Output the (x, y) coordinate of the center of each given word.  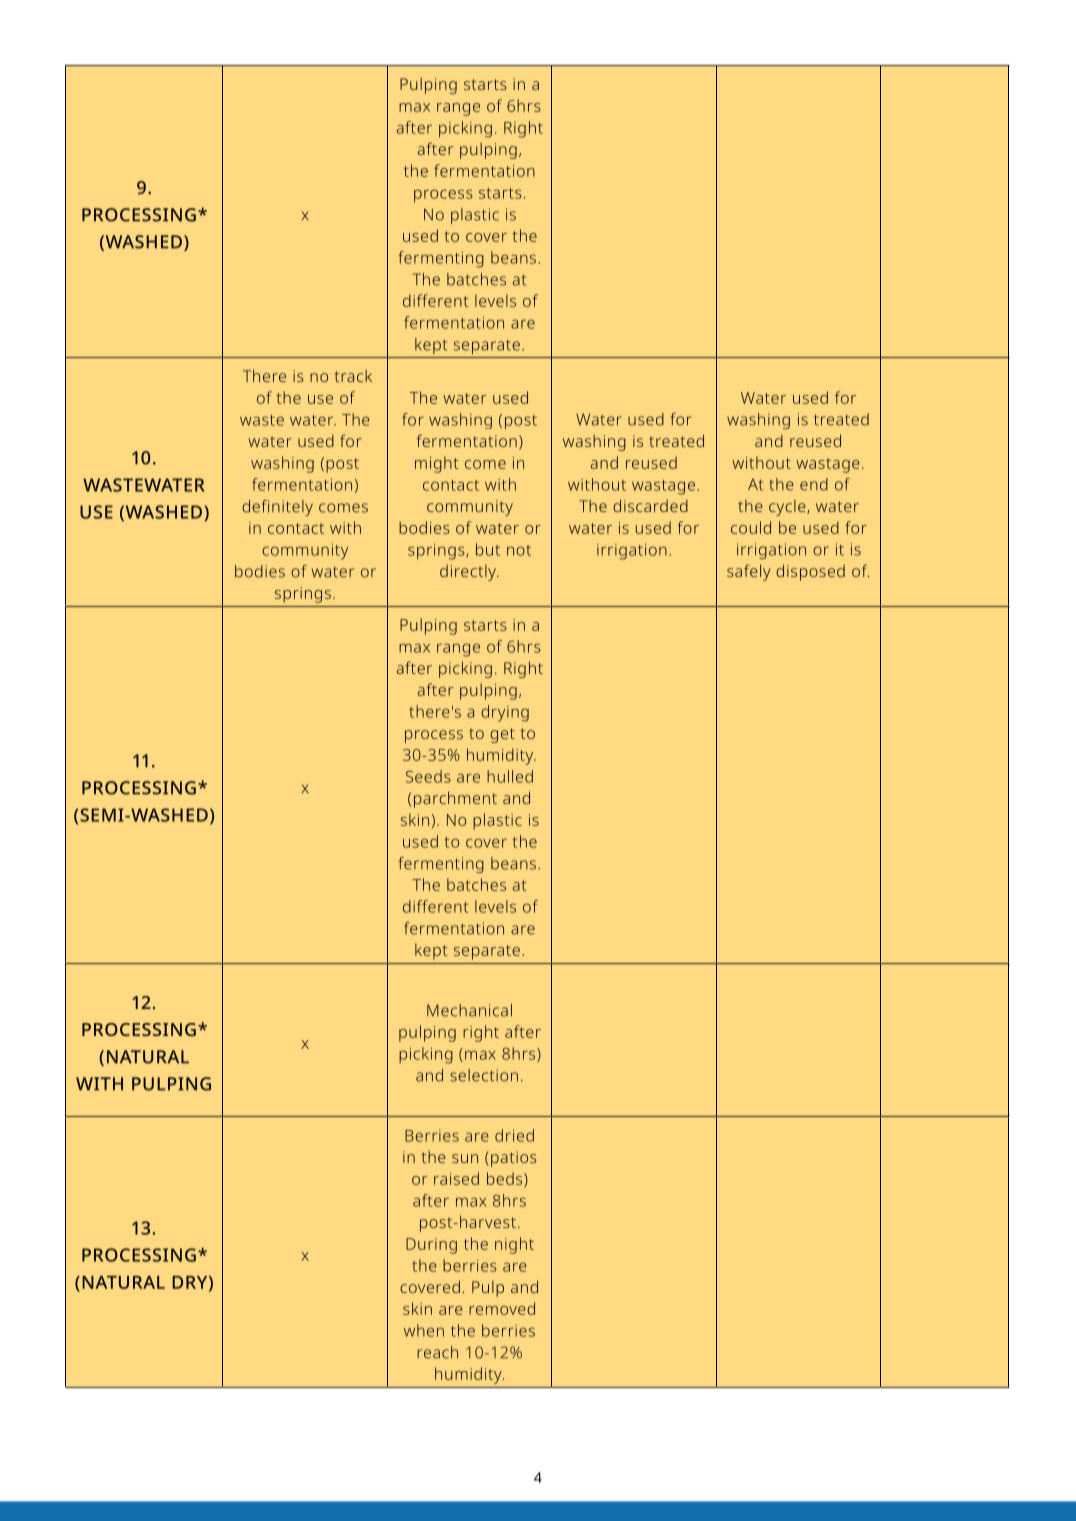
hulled (510, 776)
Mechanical (469, 1010)
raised (456, 1178)
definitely (277, 508)
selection (484, 1075)
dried (514, 1135)
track (353, 376)
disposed (810, 572)
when (424, 1330)
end (814, 484)
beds (506, 1179)
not (519, 550)
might (437, 464)
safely (749, 572)
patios (514, 1159)
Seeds (428, 776)
